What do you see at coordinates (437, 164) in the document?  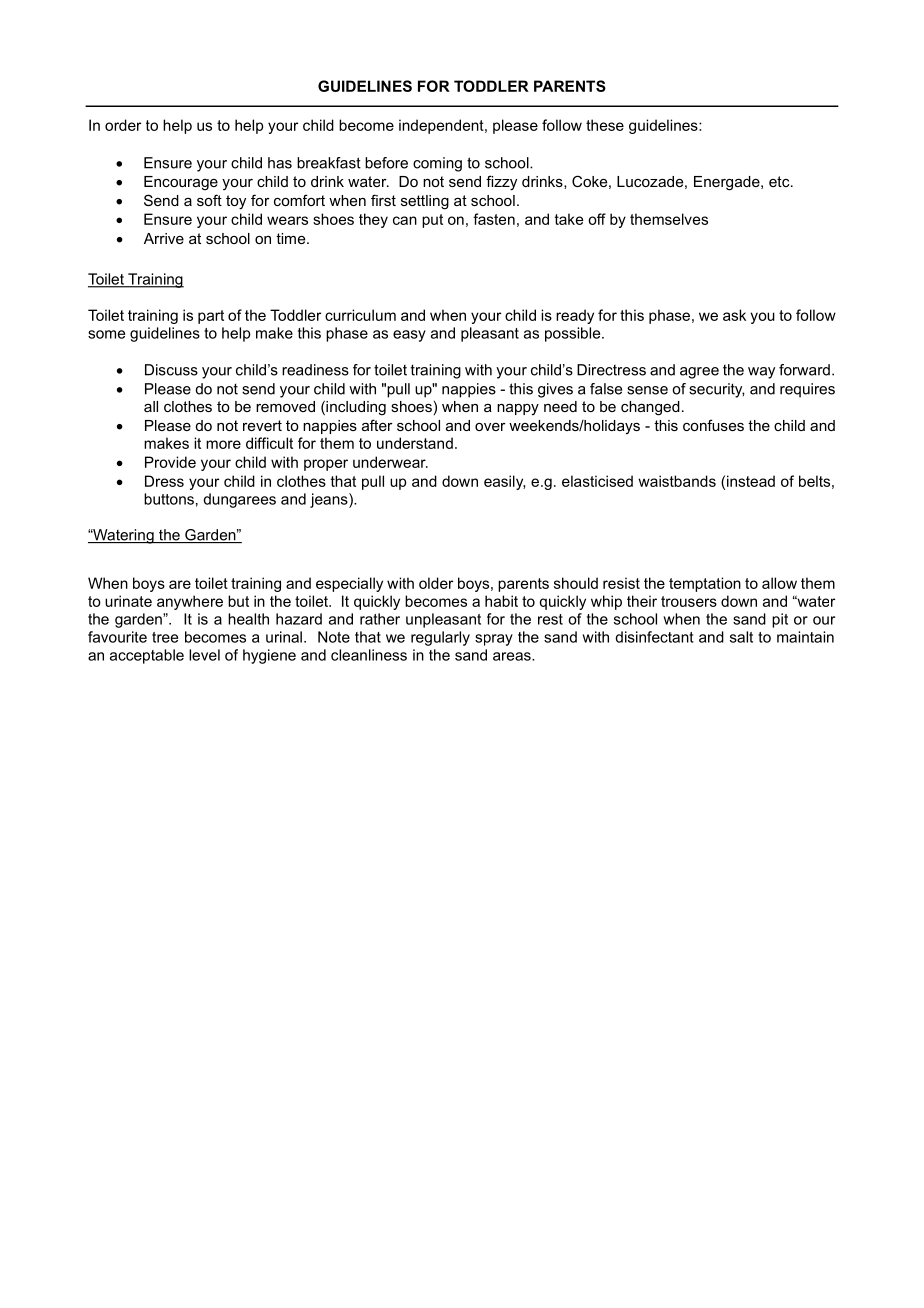 I see `coming` at bounding box center [437, 164].
